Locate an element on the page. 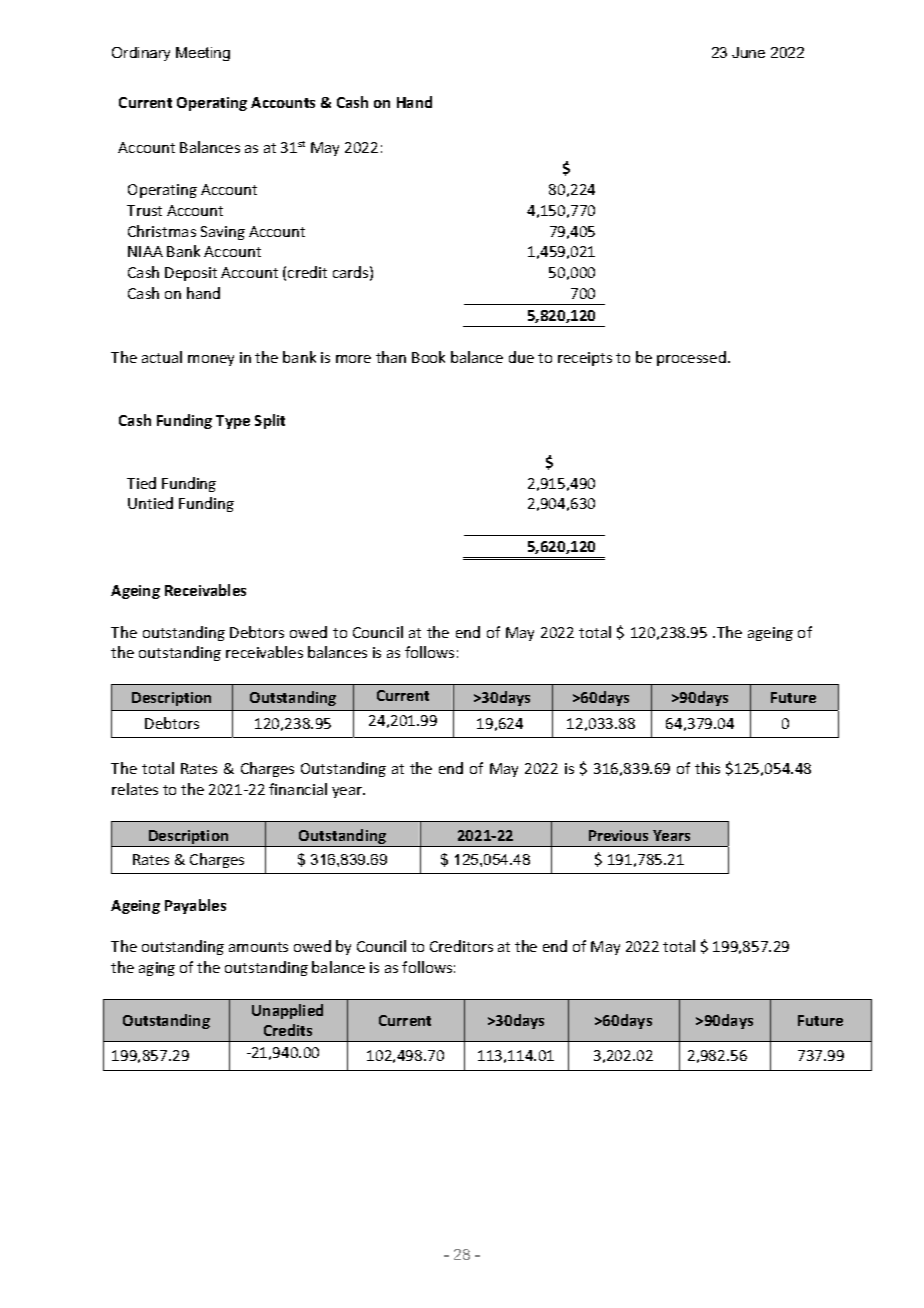 The width and height of the image is (924, 1308). June is located at coordinates (748, 52).
